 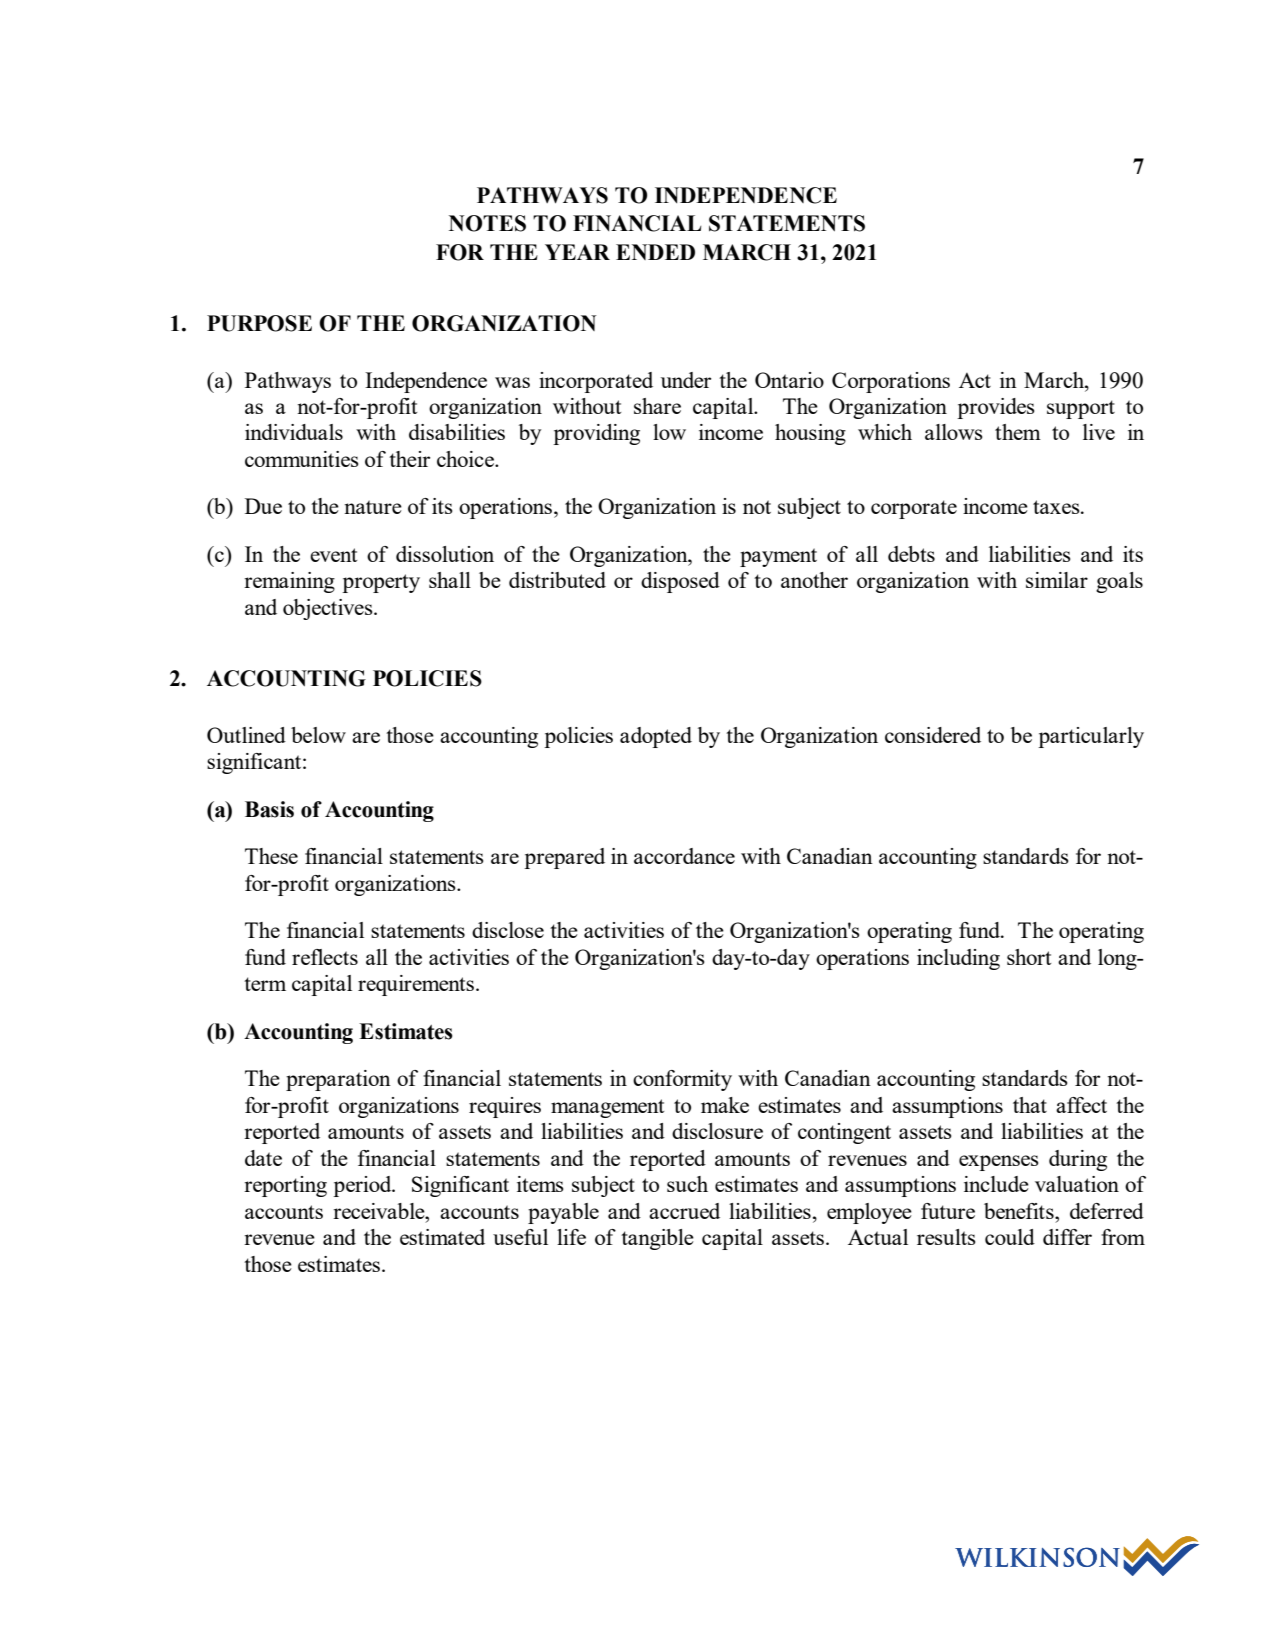 What do you see at coordinates (487, 223) in the screenshot?
I see `NOTES` at bounding box center [487, 223].
